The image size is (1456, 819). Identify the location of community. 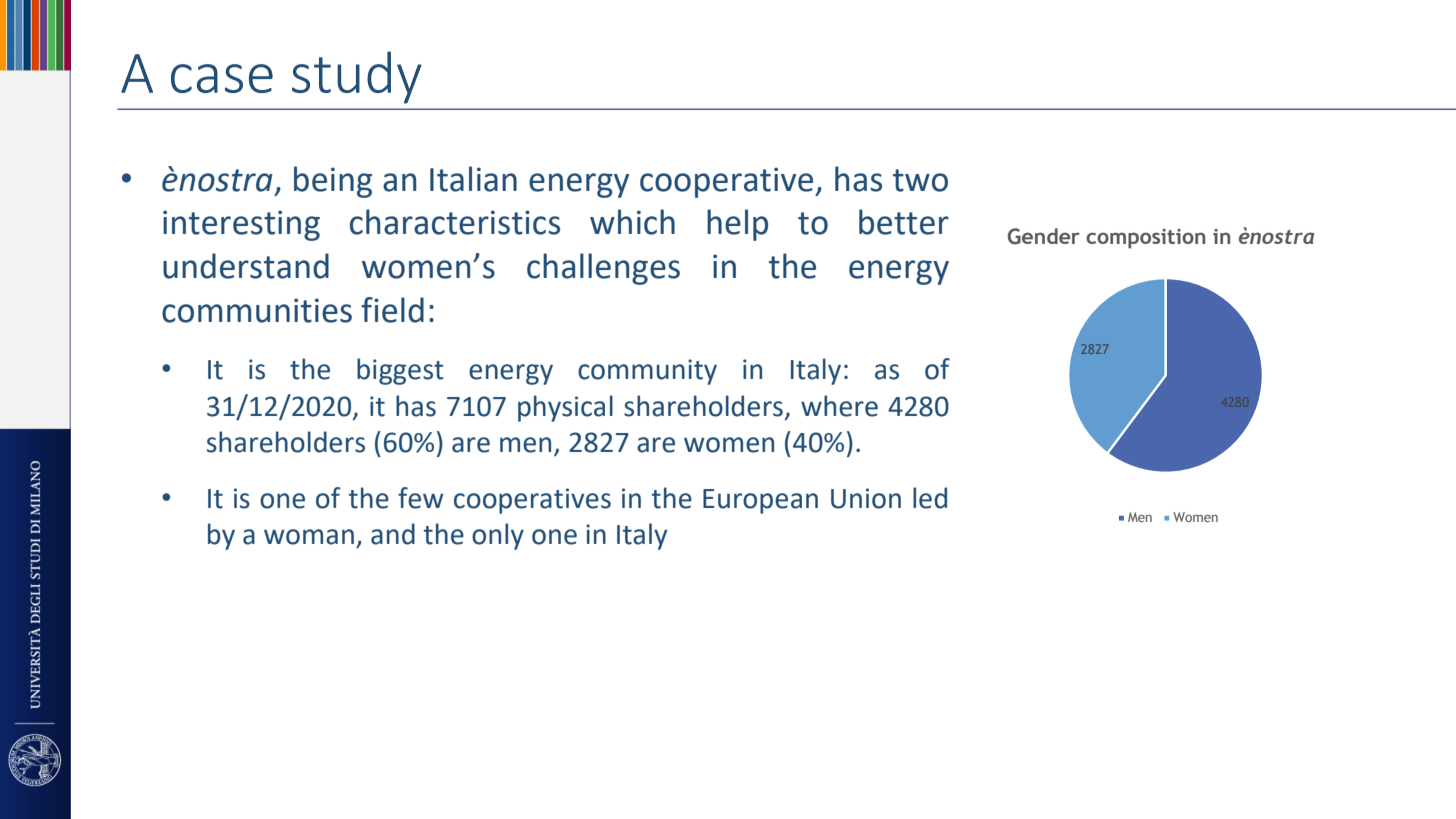
(647, 372).
